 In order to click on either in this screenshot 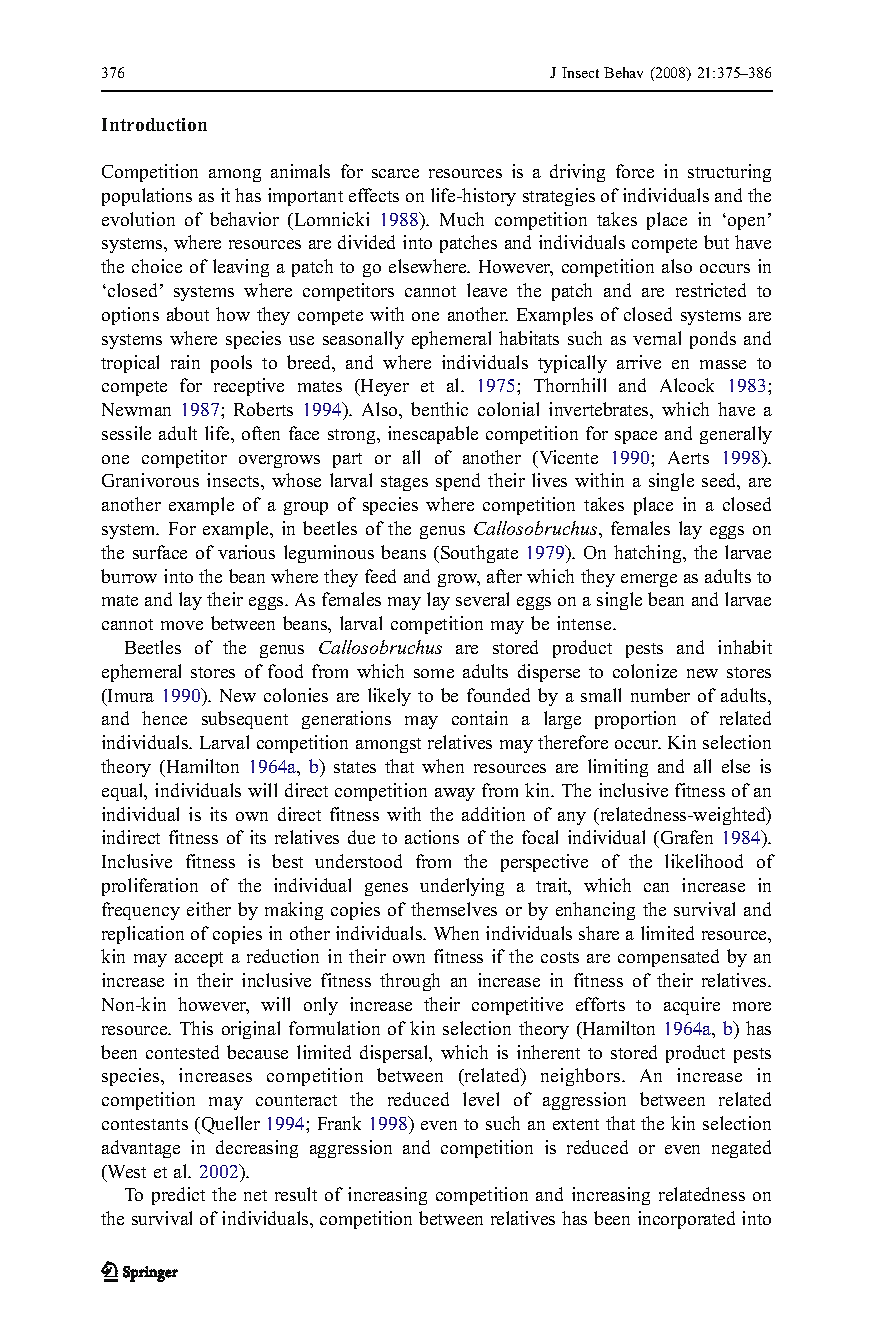, I will do `click(209, 909)`.
